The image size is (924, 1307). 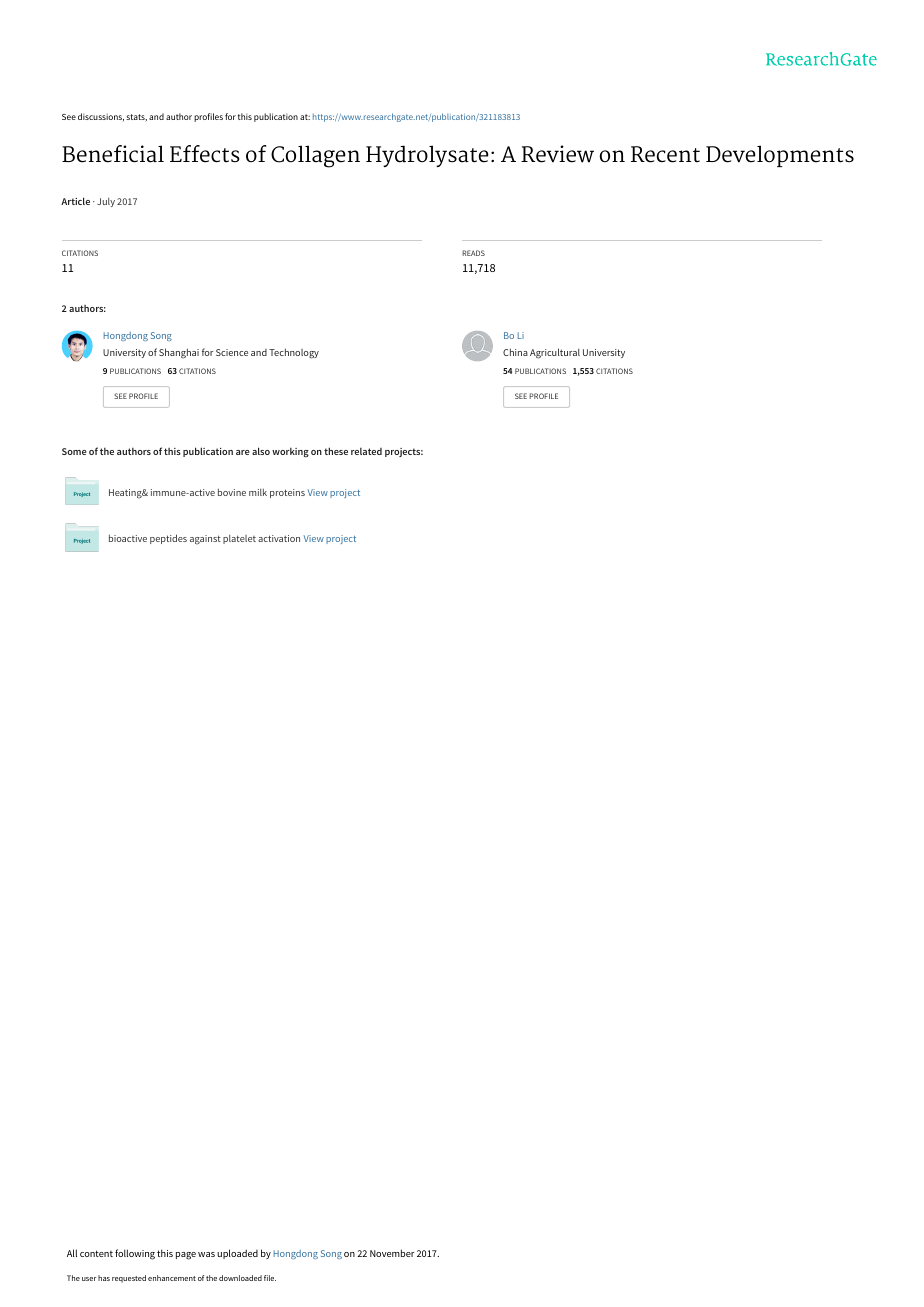 What do you see at coordinates (106, 202) in the screenshot?
I see `July` at bounding box center [106, 202].
